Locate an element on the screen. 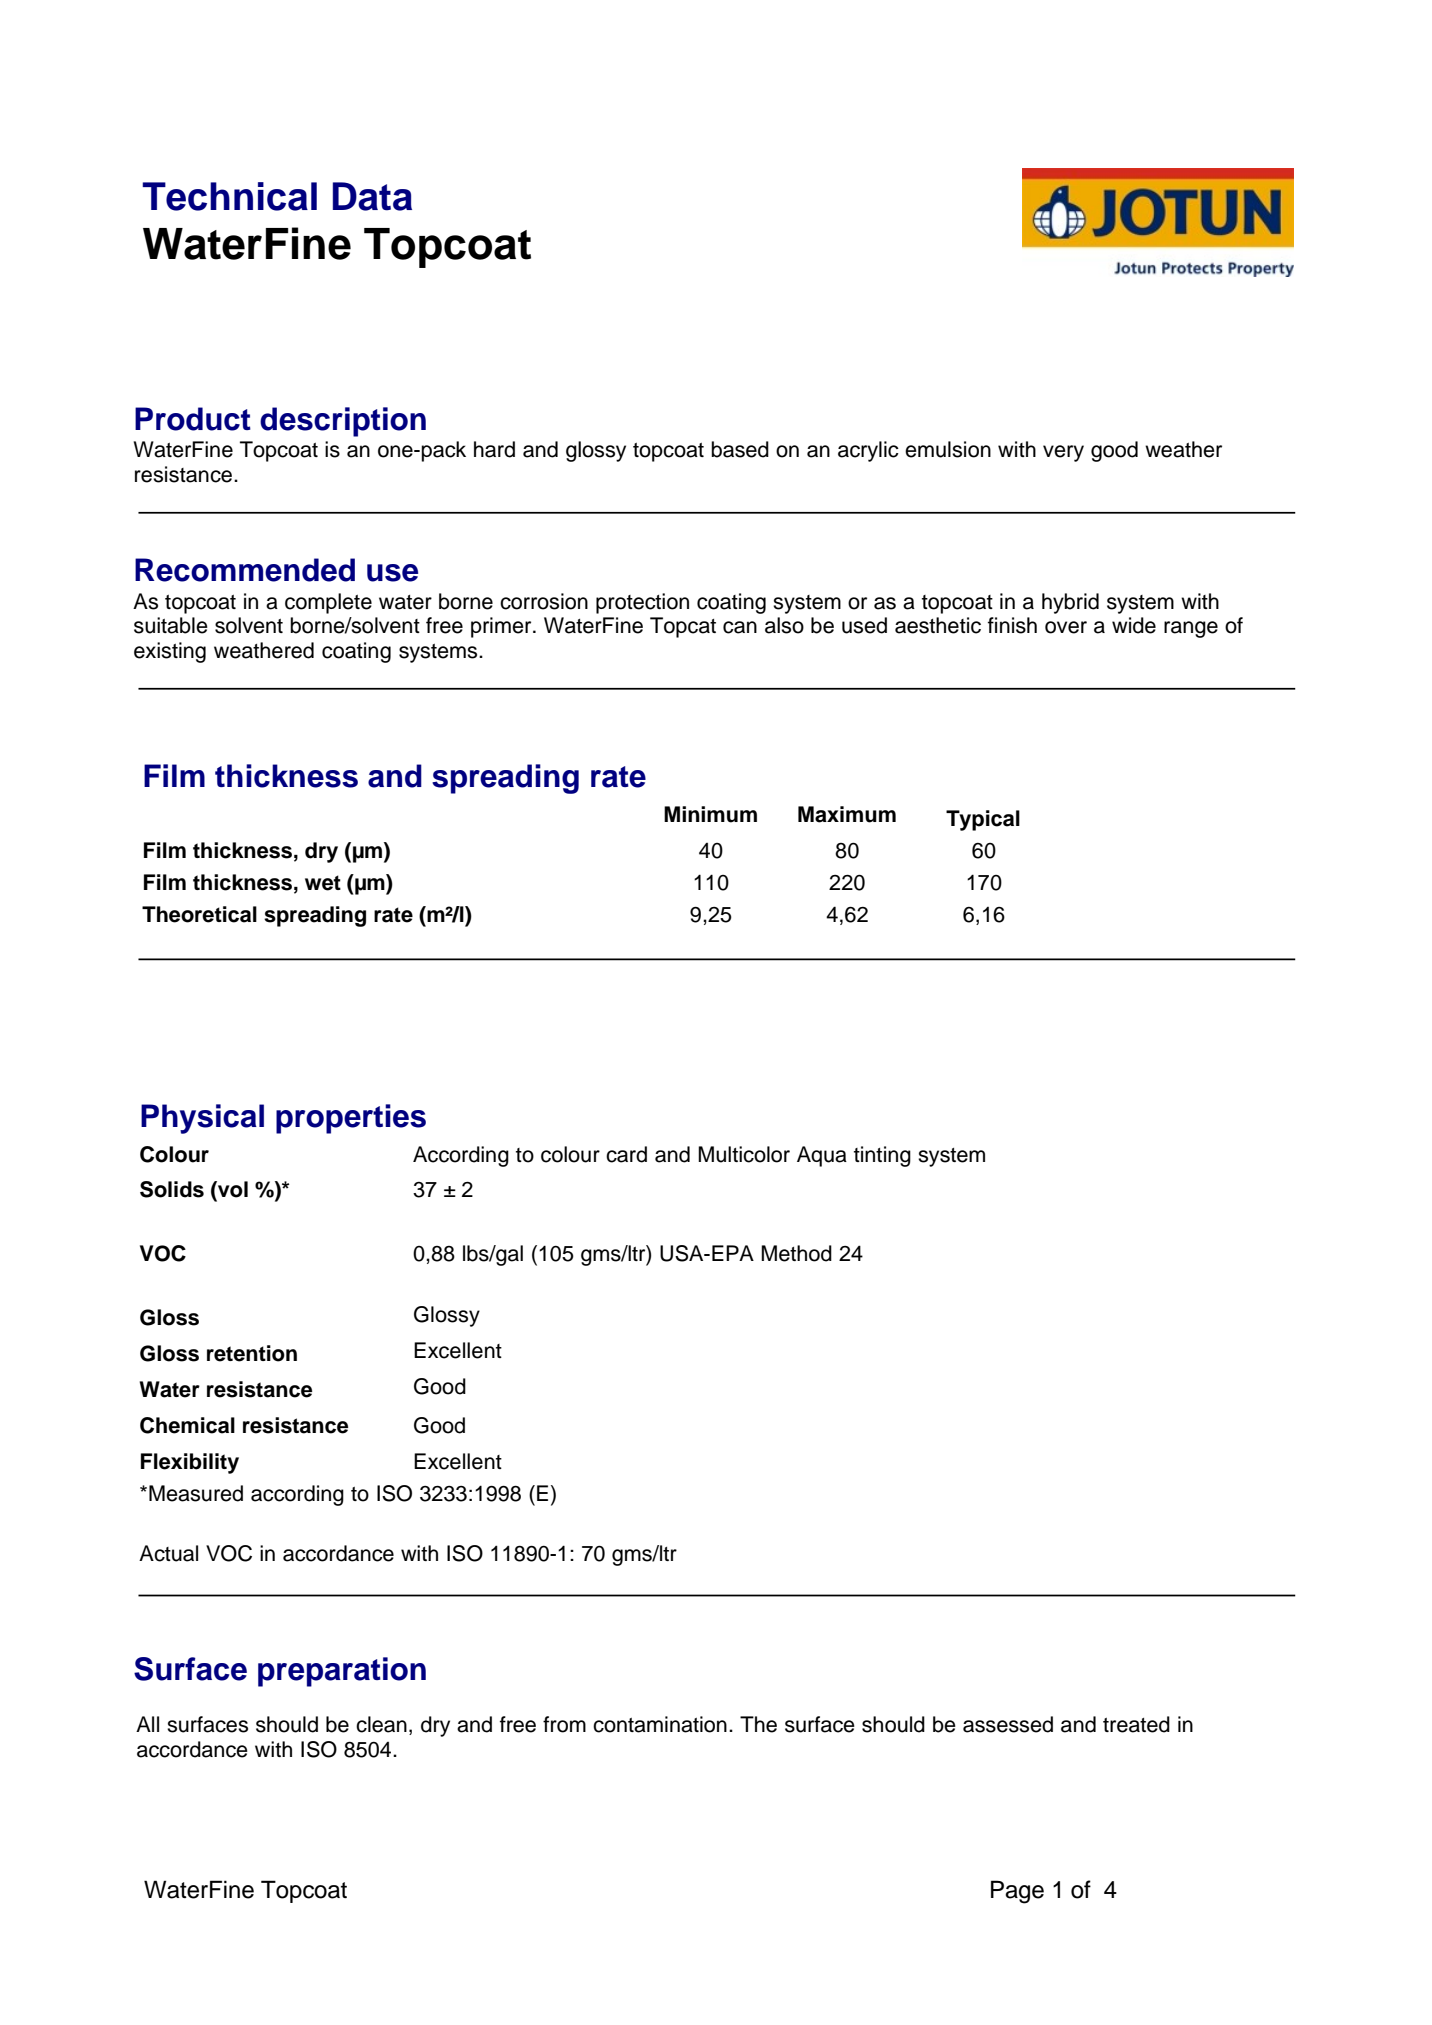  based is located at coordinates (740, 449).
